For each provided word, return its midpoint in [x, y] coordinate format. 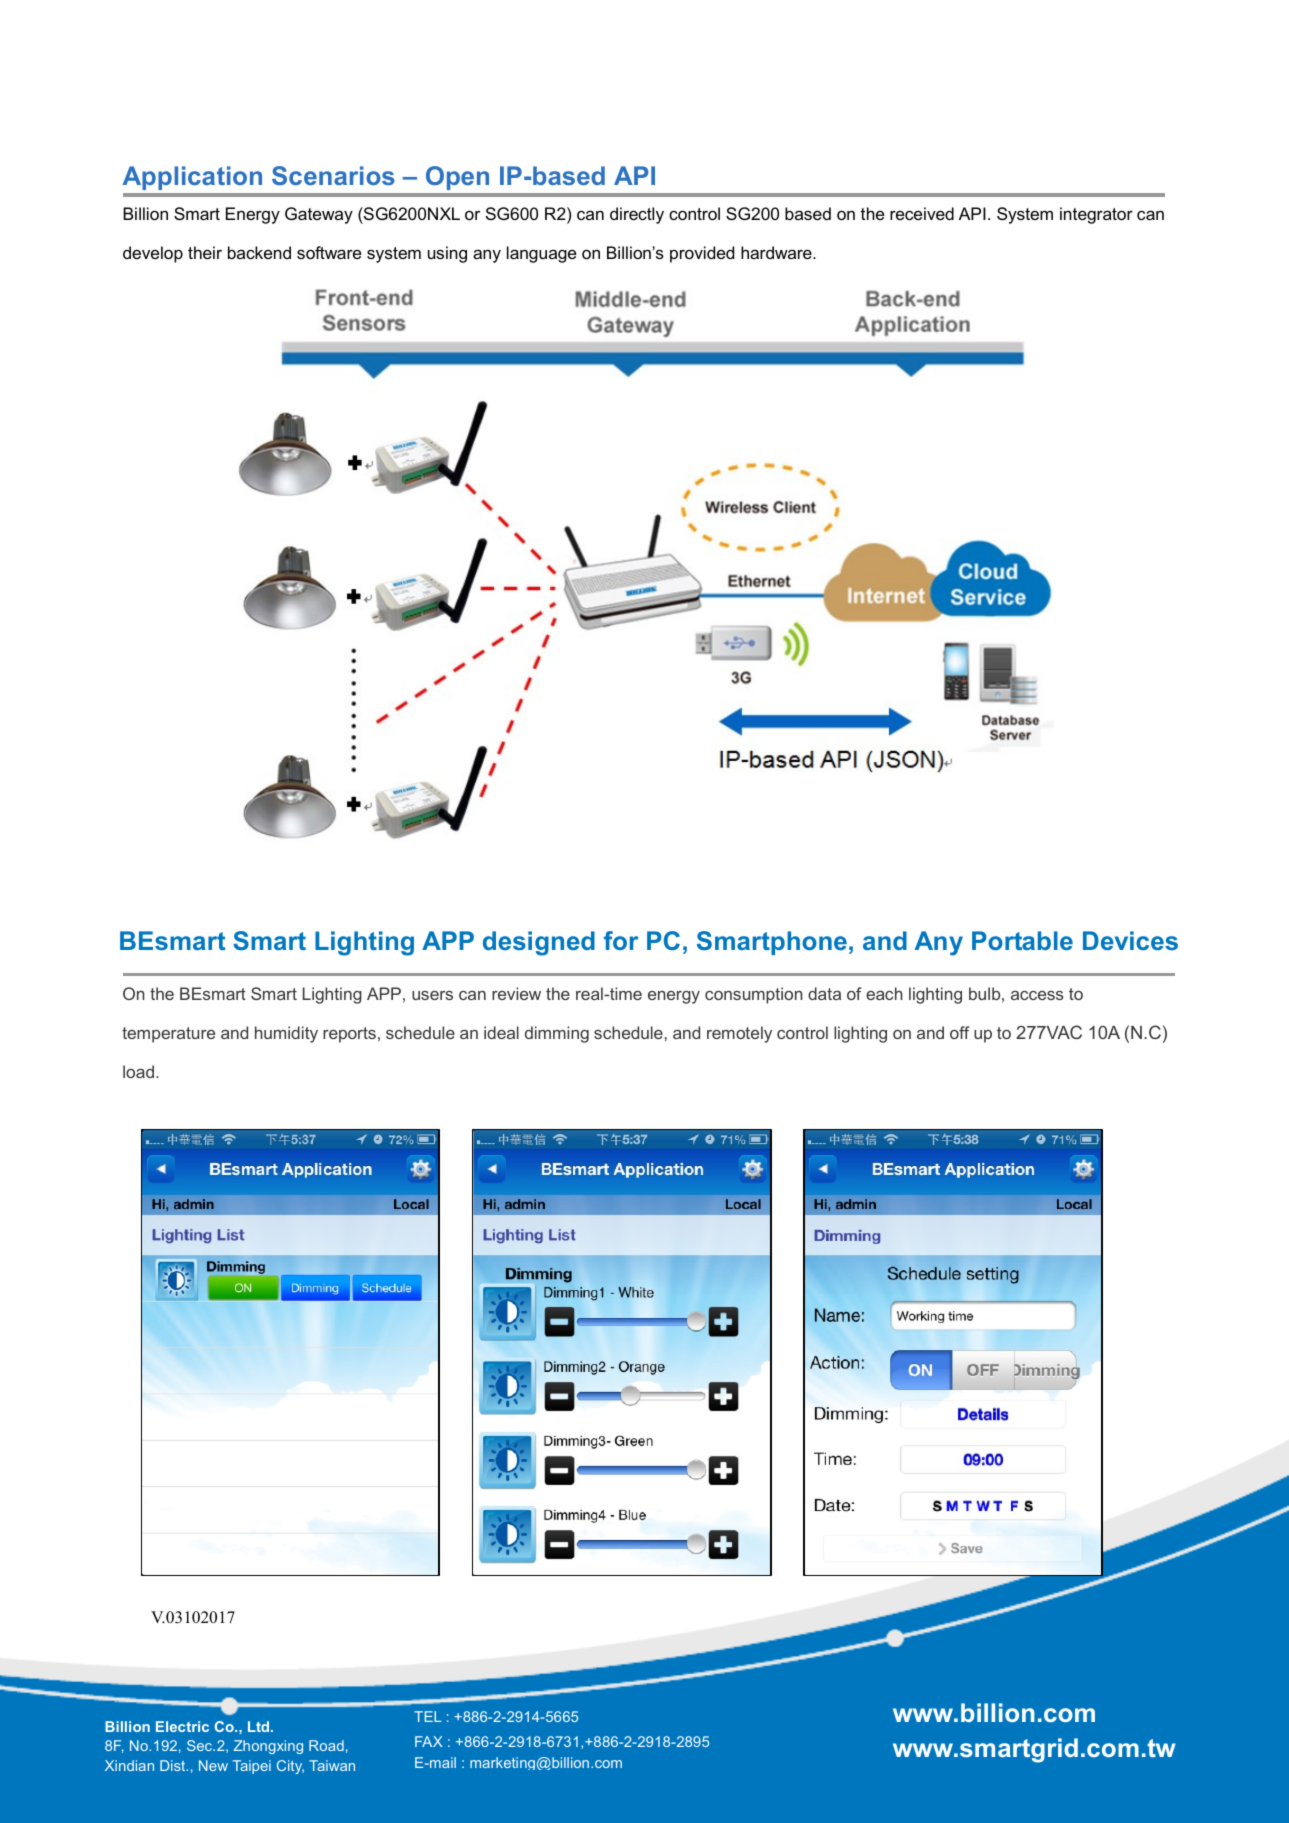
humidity [286, 1034]
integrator [1096, 215]
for [621, 940]
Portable [1022, 940]
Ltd [260, 1726]
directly [637, 215]
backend [259, 252]
